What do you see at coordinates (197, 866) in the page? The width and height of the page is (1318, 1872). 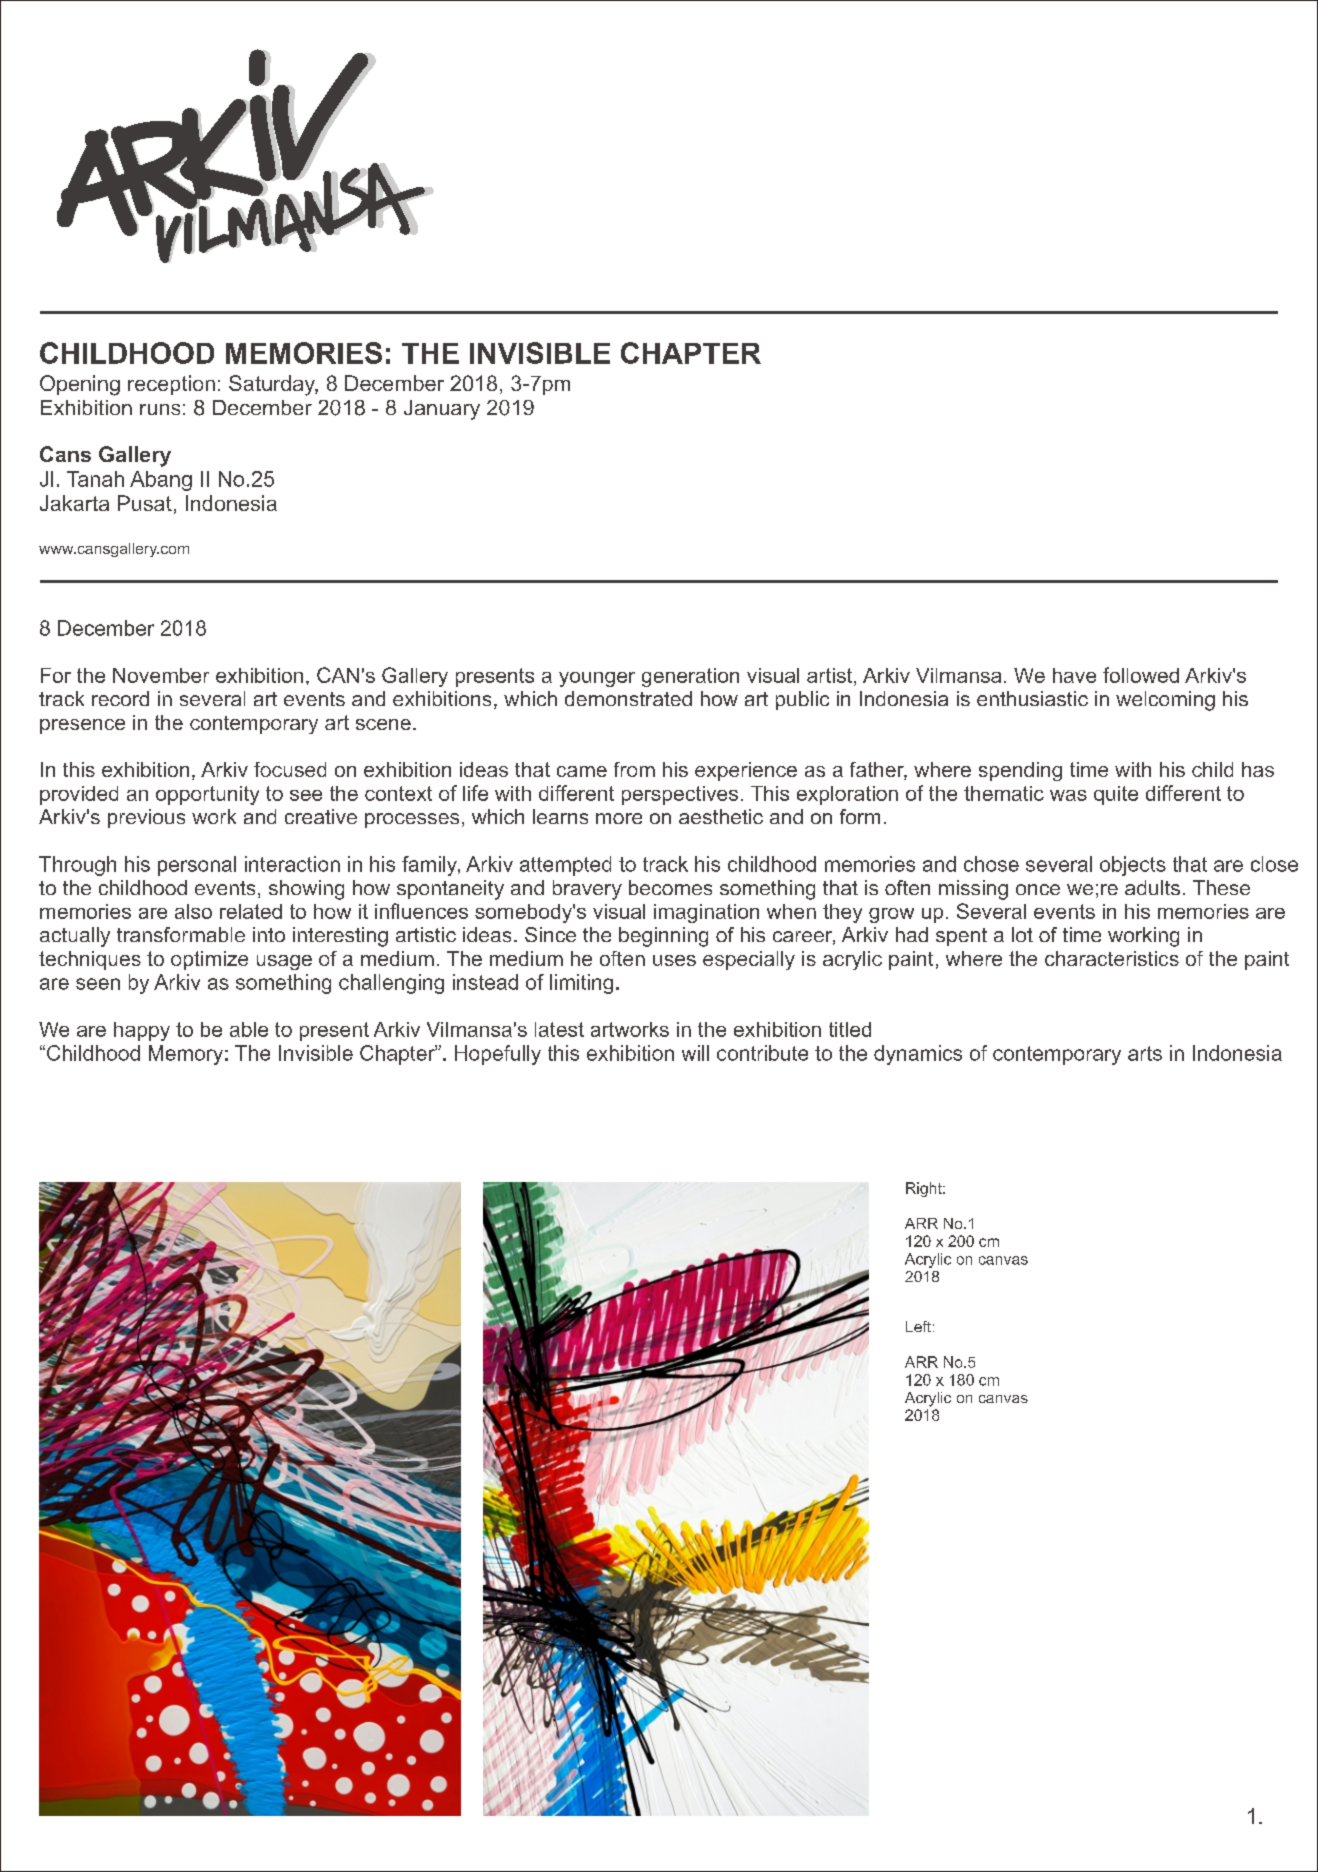 I see `personal` at bounding box center [197, 866].
